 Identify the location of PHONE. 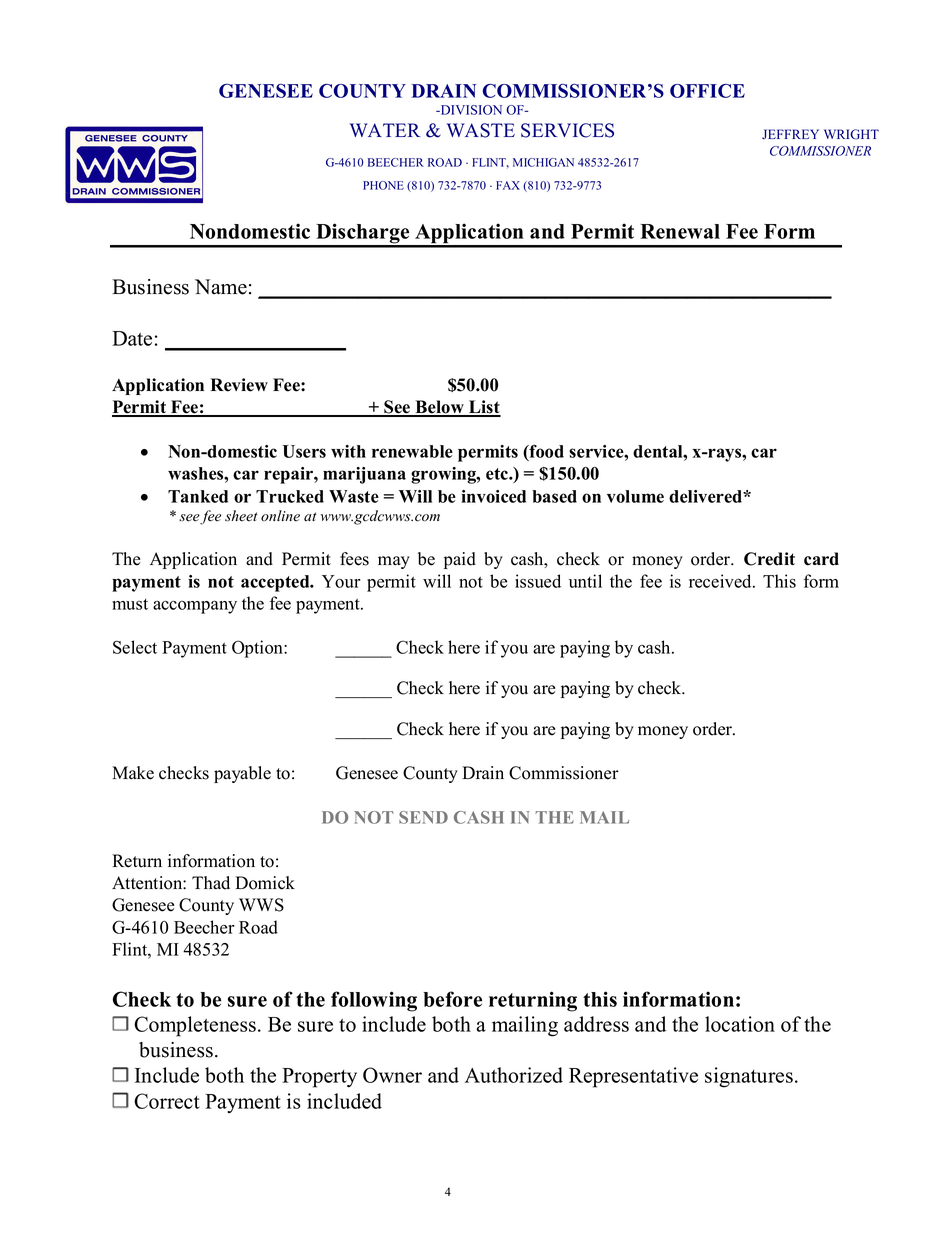
(383, 185).
